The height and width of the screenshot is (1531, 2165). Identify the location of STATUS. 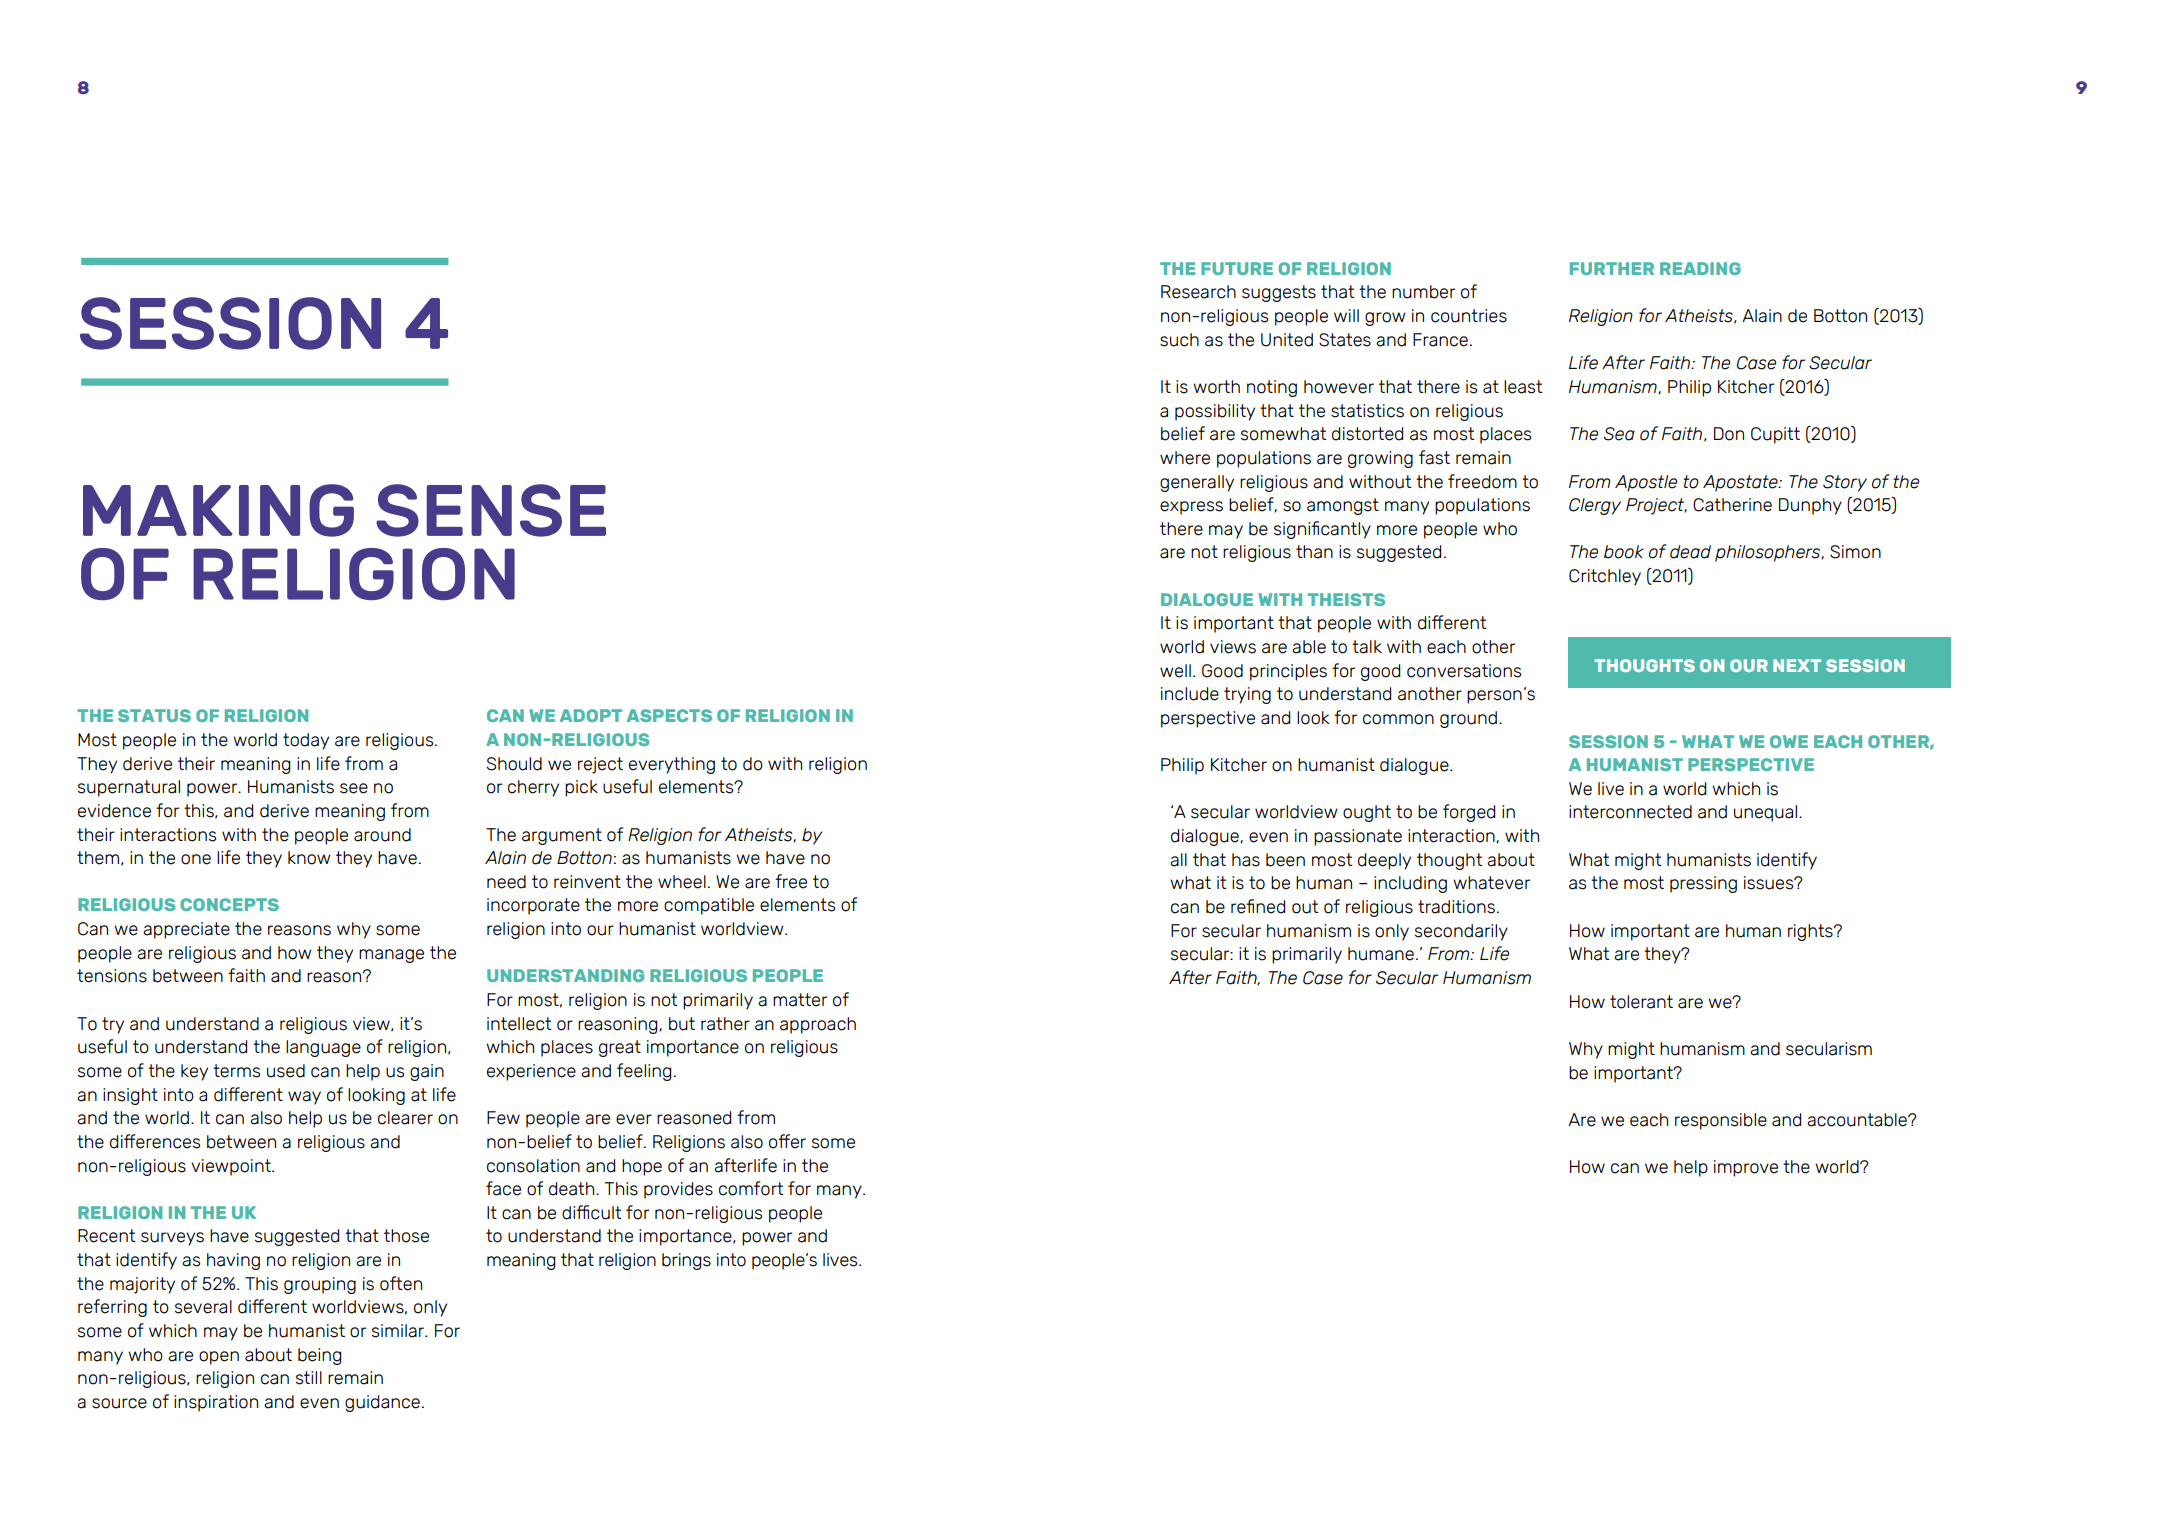
(154, 715).
